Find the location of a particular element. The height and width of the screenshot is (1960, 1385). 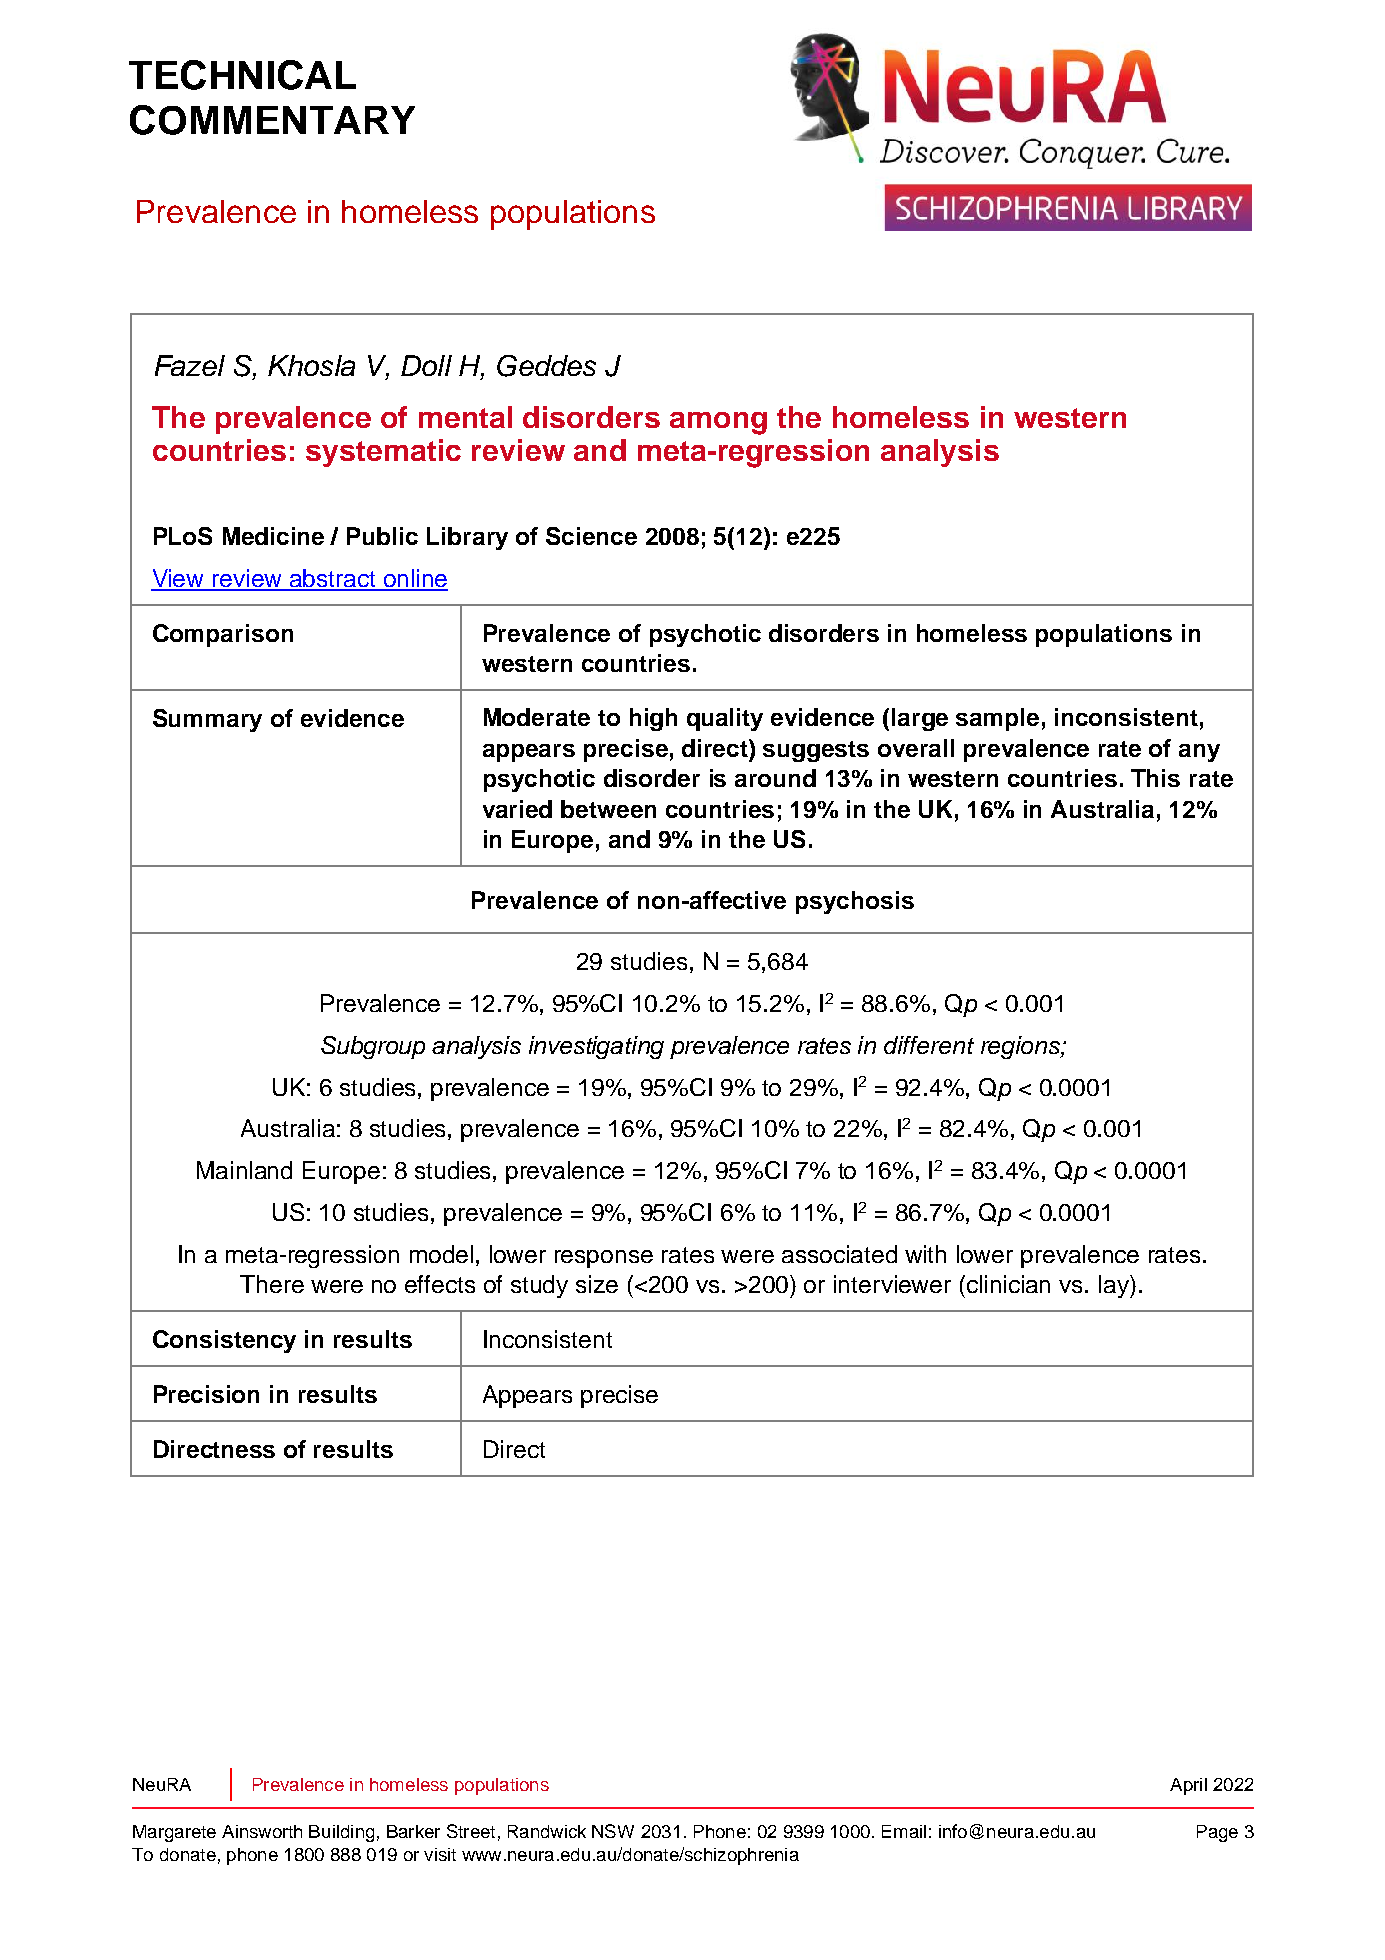

Email is located at coordinates (904, 1831).
